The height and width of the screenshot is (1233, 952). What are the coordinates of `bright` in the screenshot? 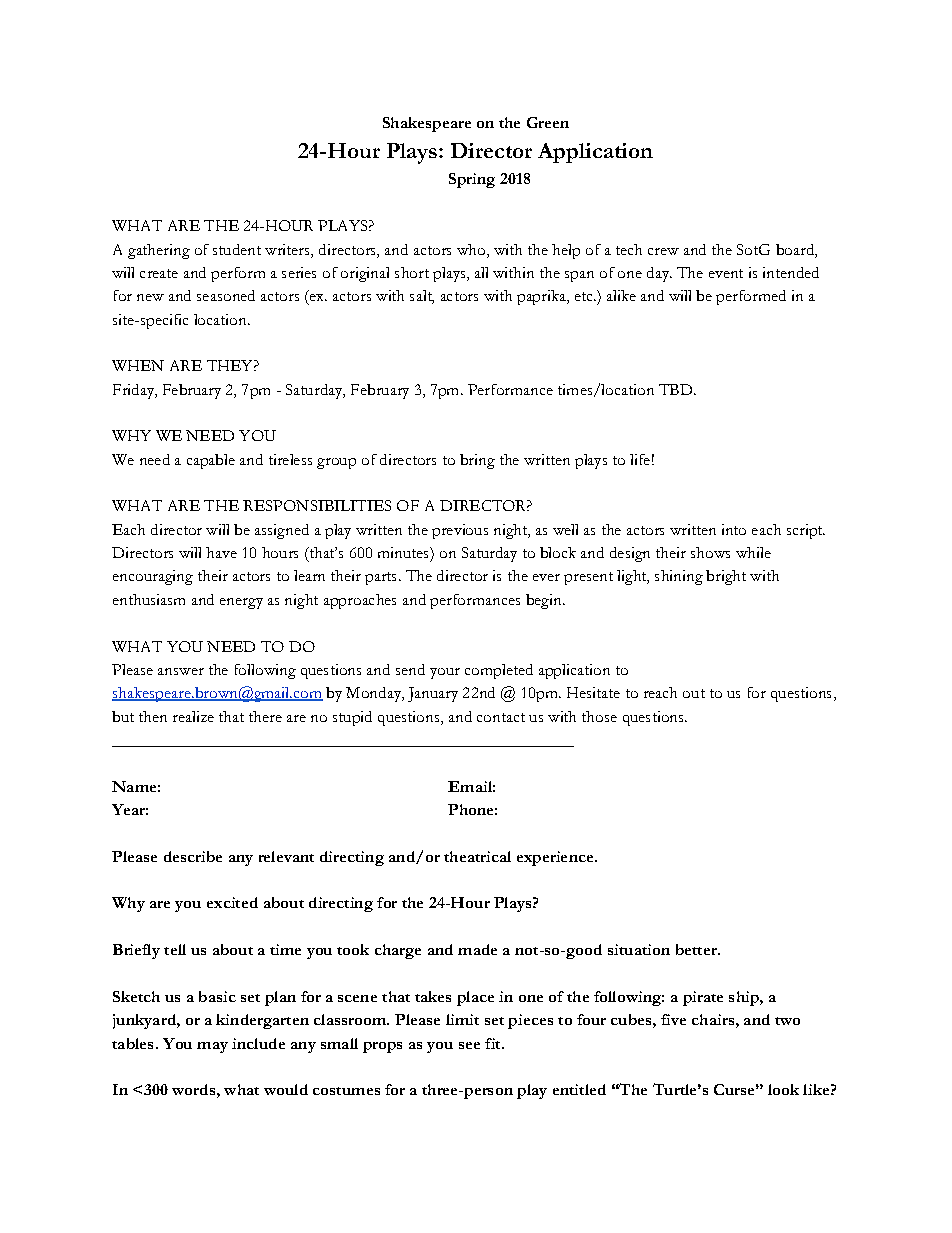 It's located at (726, 577).
